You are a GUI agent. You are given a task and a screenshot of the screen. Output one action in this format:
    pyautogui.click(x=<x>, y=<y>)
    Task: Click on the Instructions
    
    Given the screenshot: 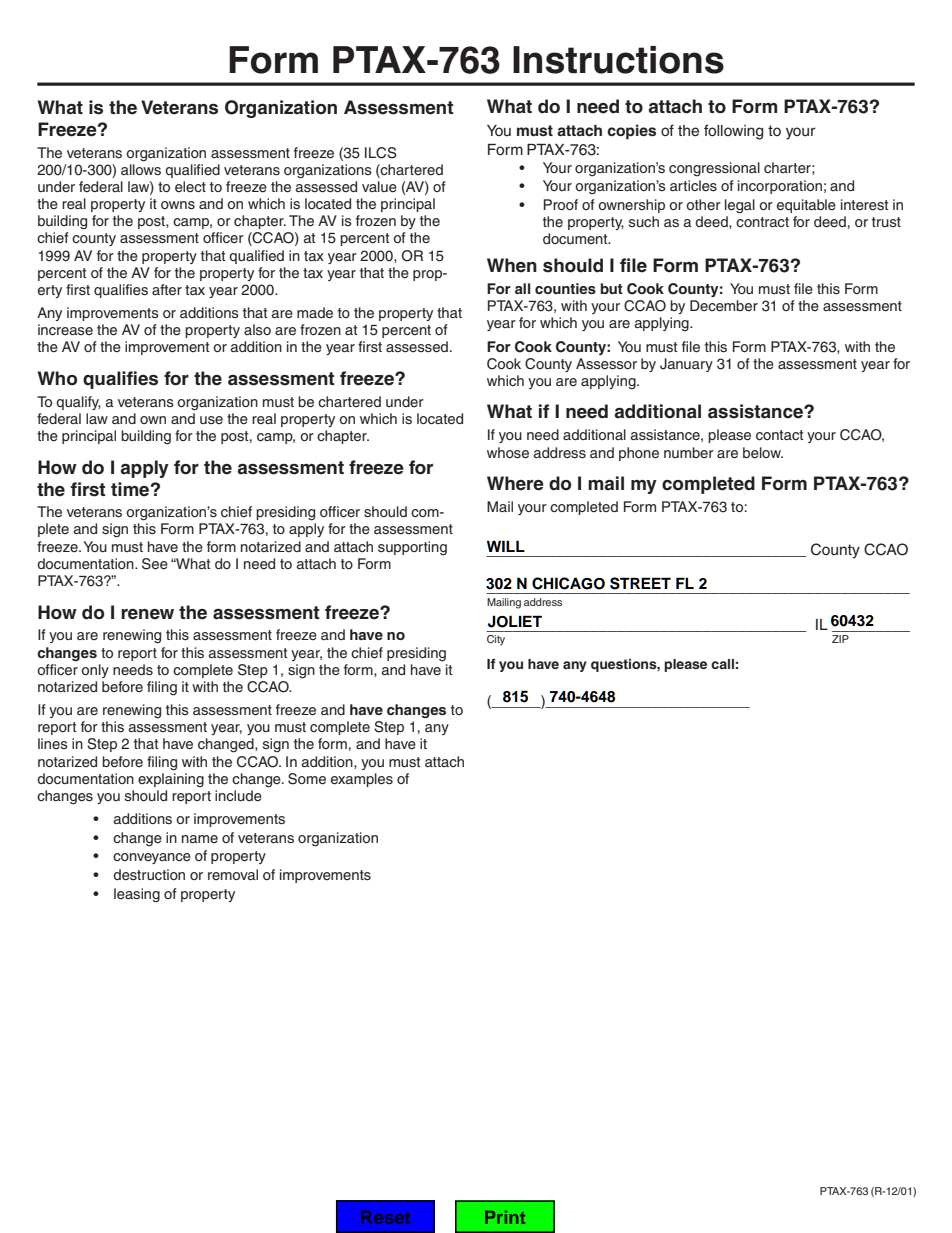 What is the action you would take?
    pyautogui.click(x=618, y=60)
